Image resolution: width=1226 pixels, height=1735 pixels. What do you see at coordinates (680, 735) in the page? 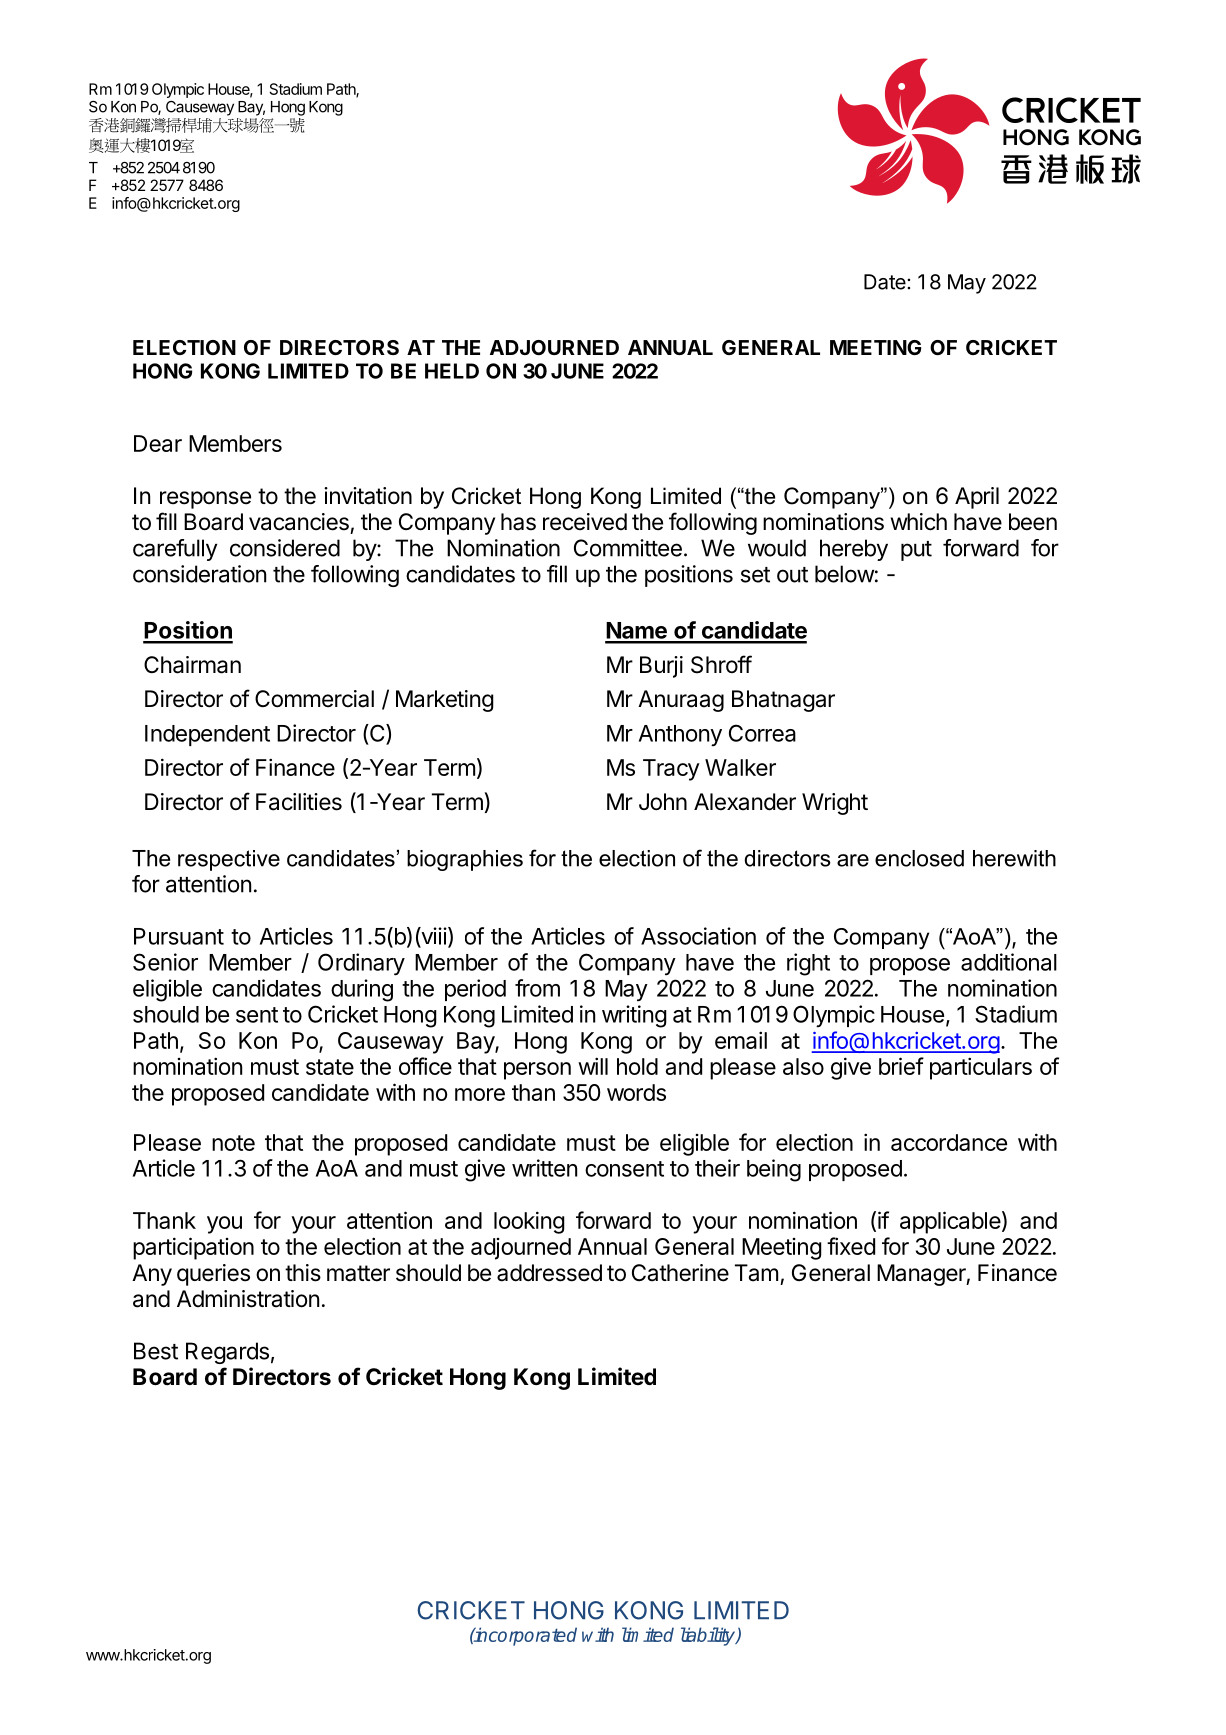
I see `Anthony` at bounding box center [680, 735].
